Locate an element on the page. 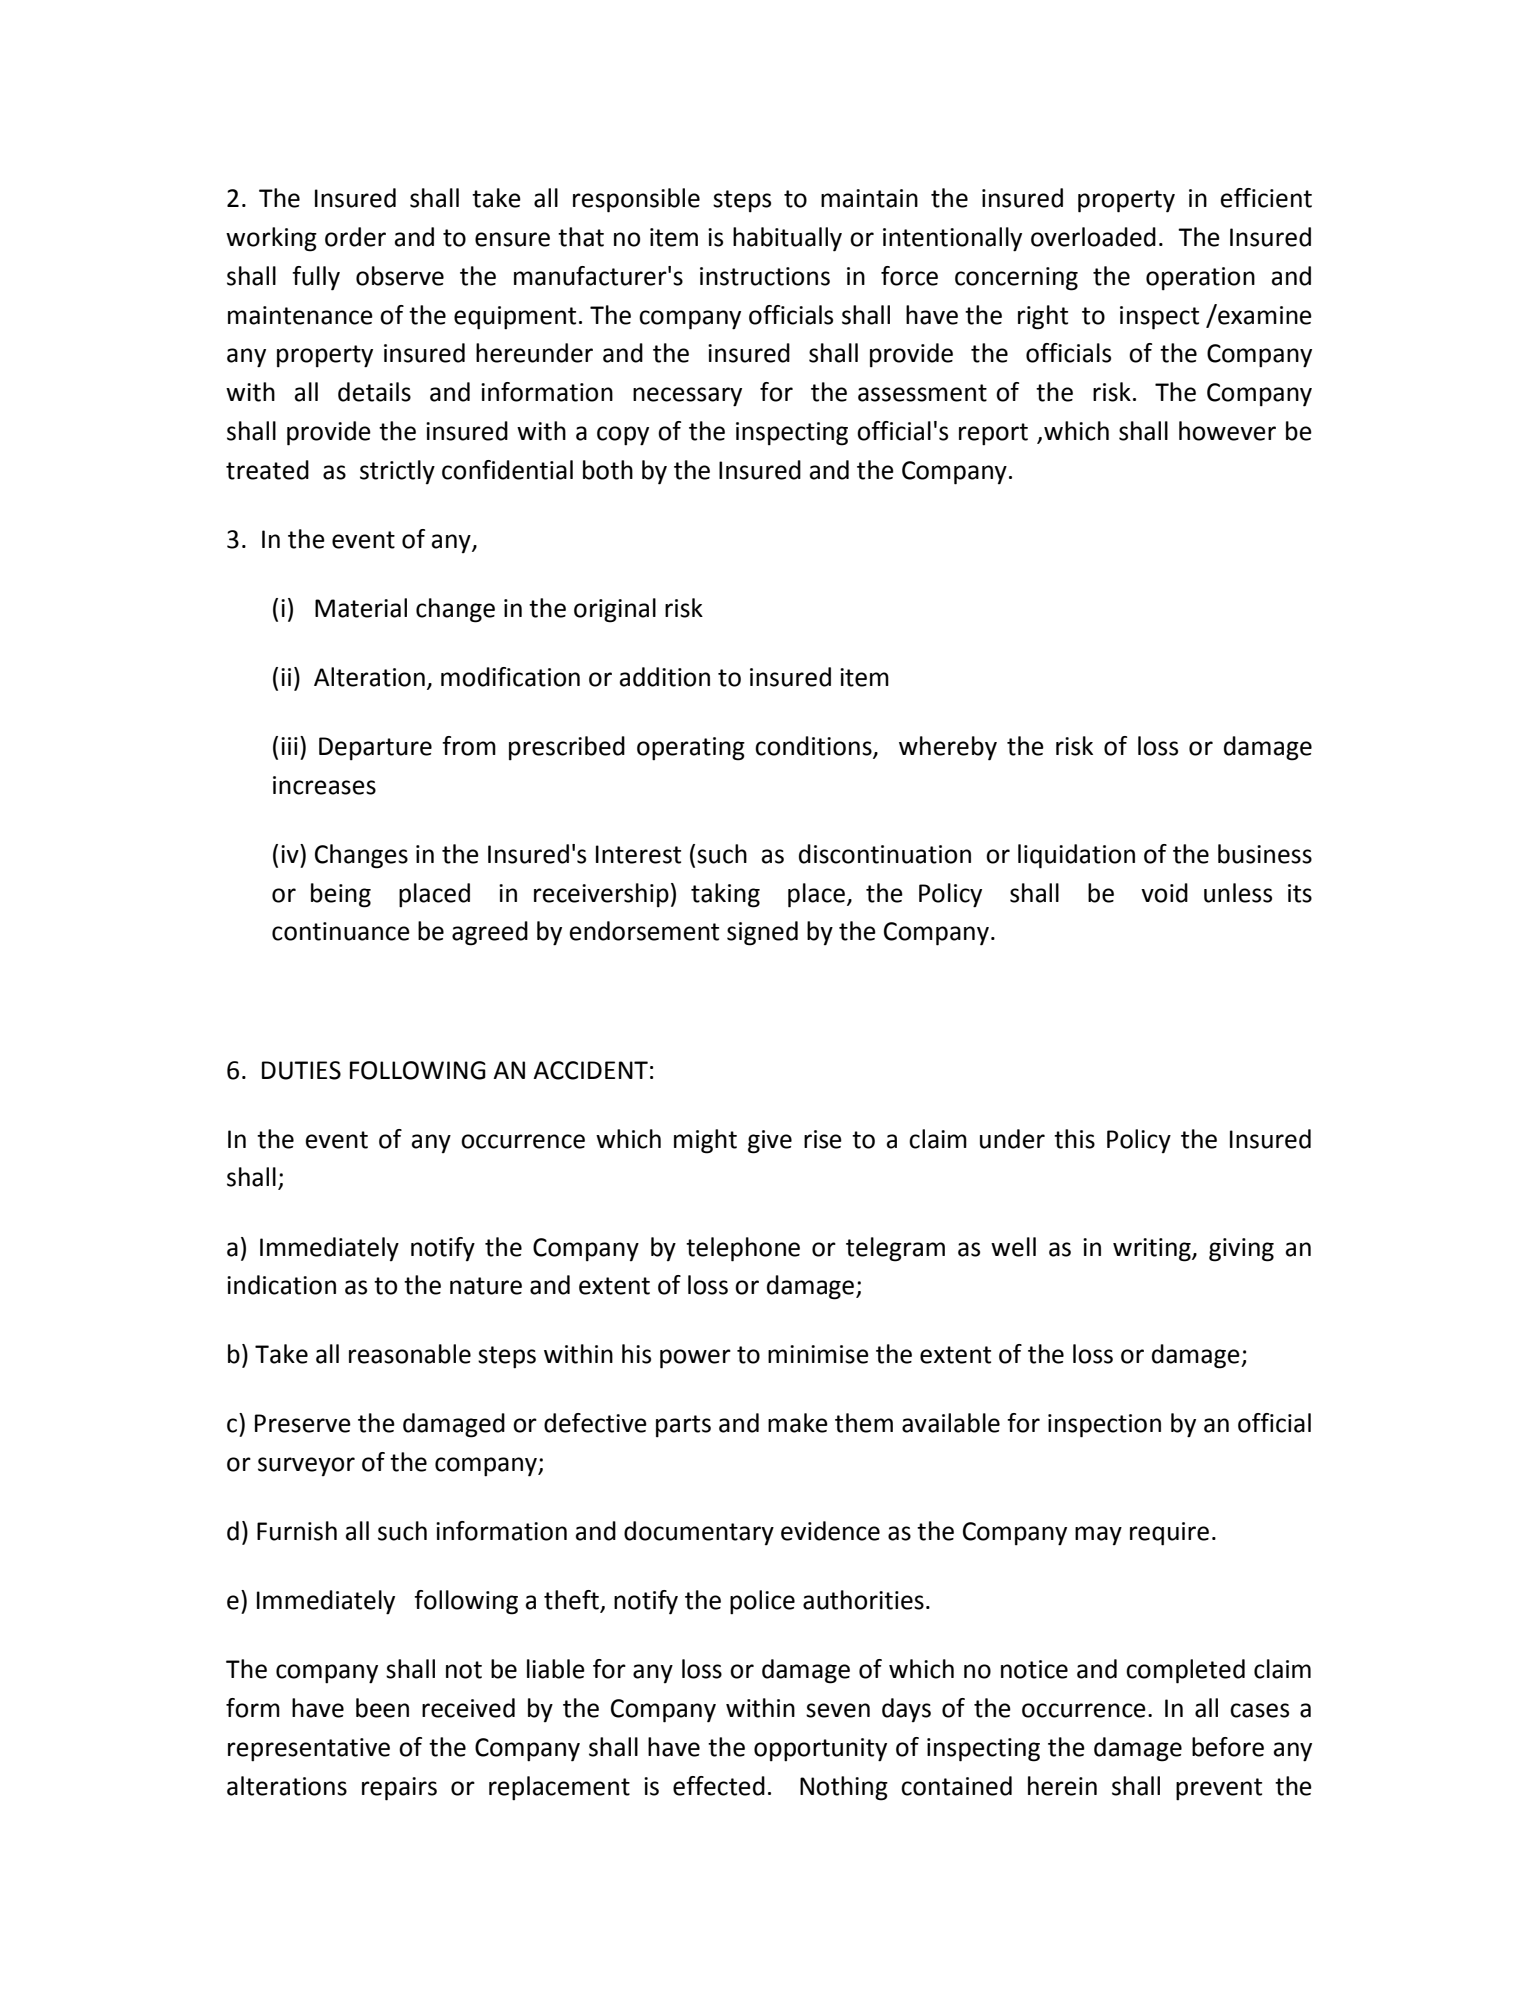  signed is located at coordinates (762, 933).
